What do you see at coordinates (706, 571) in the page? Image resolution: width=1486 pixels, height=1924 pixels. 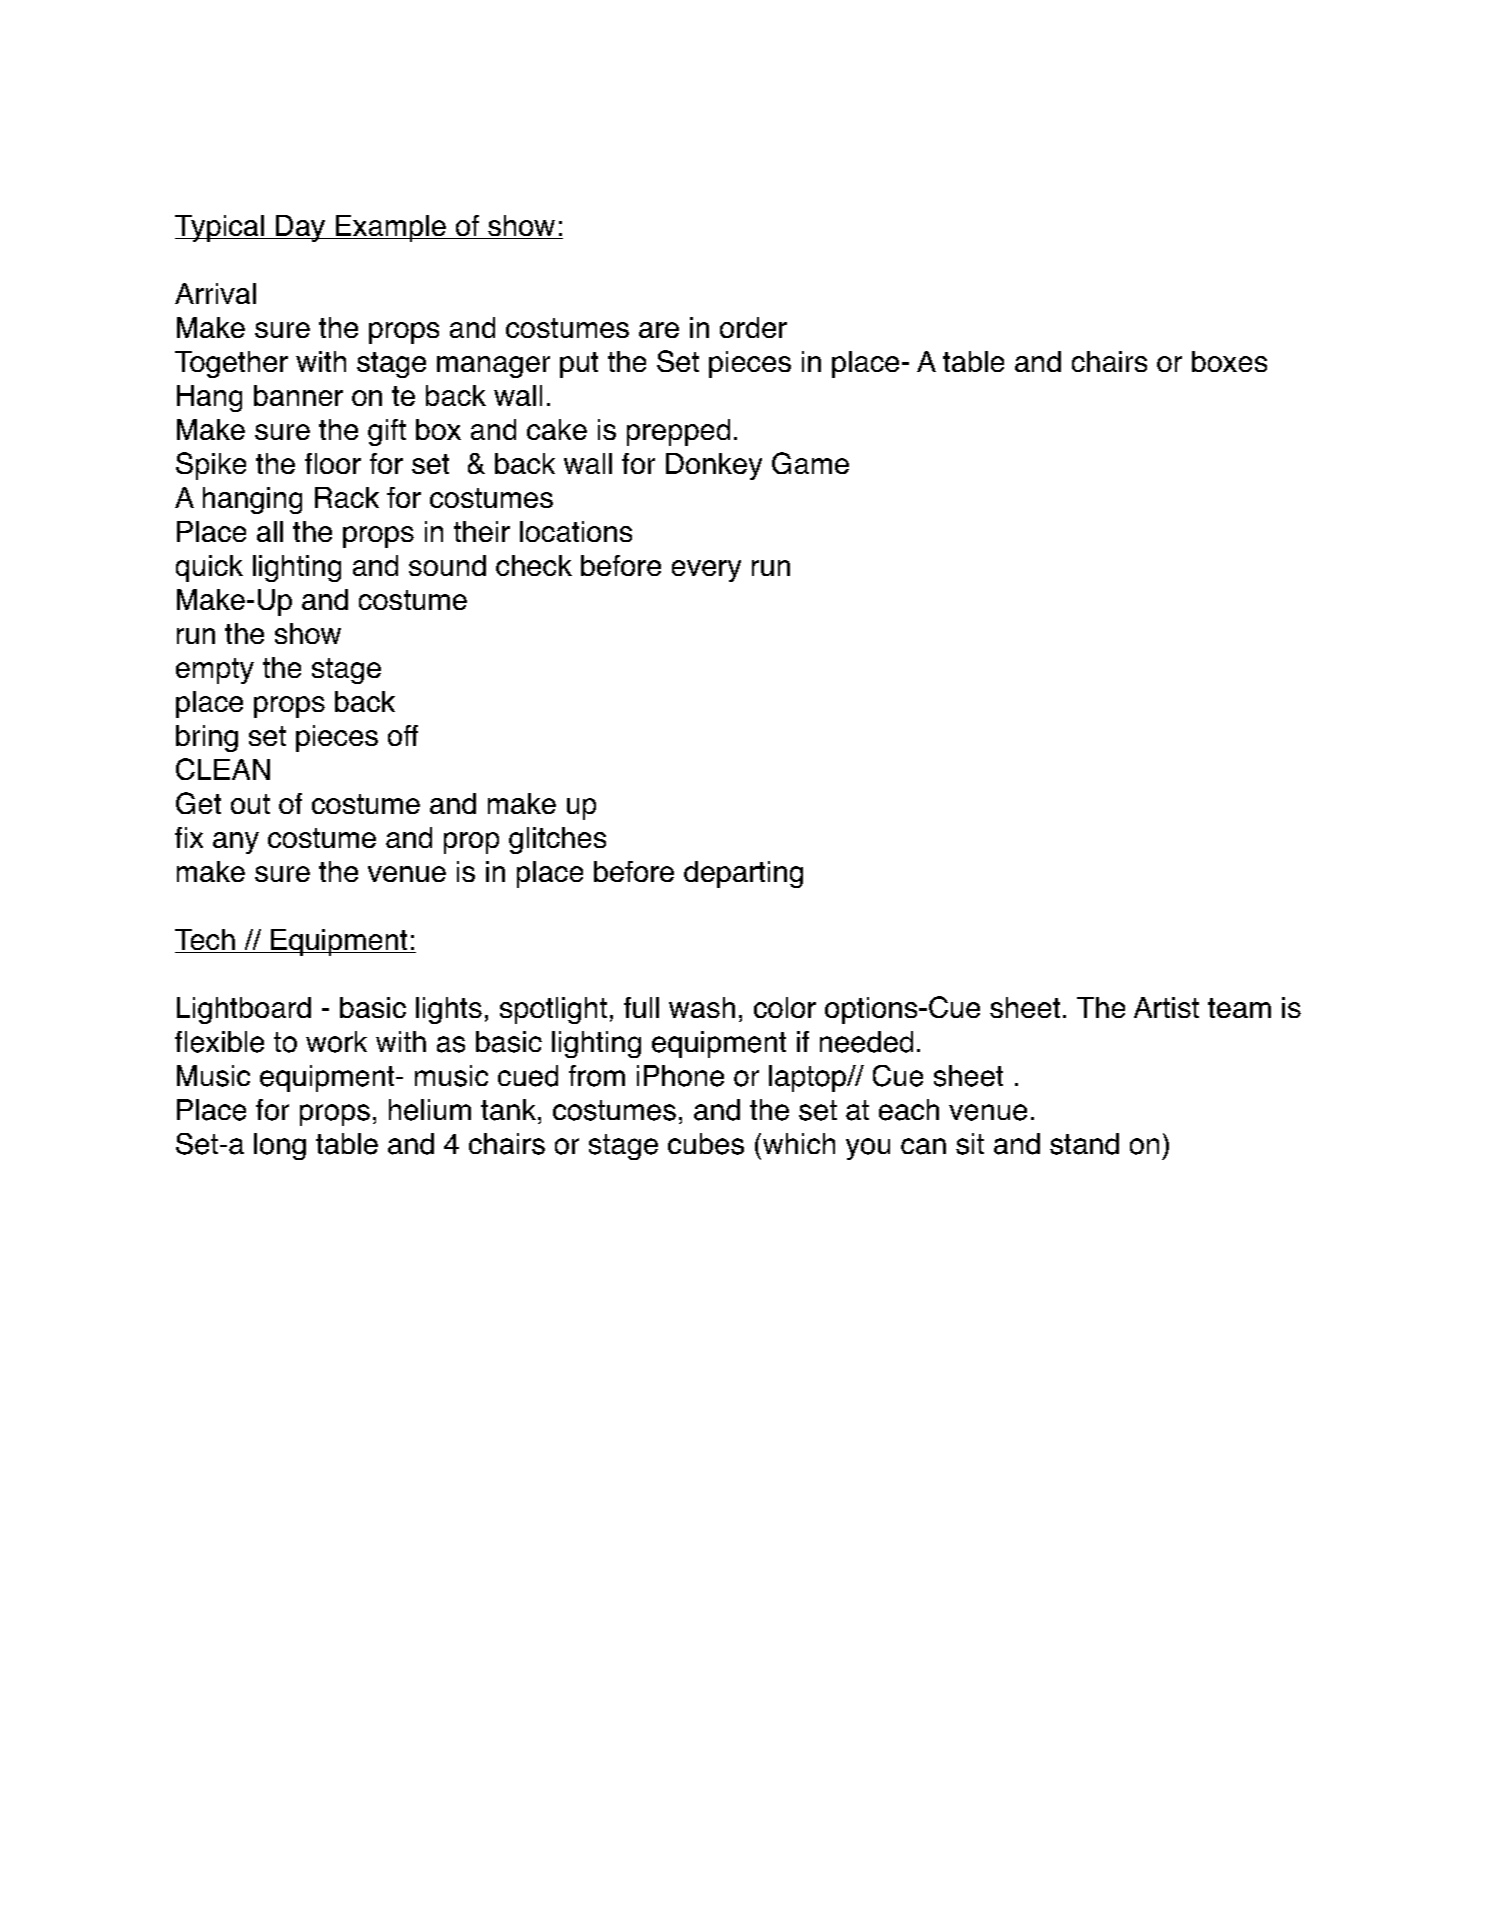 I see `every` at bounding box center [706, 571].
